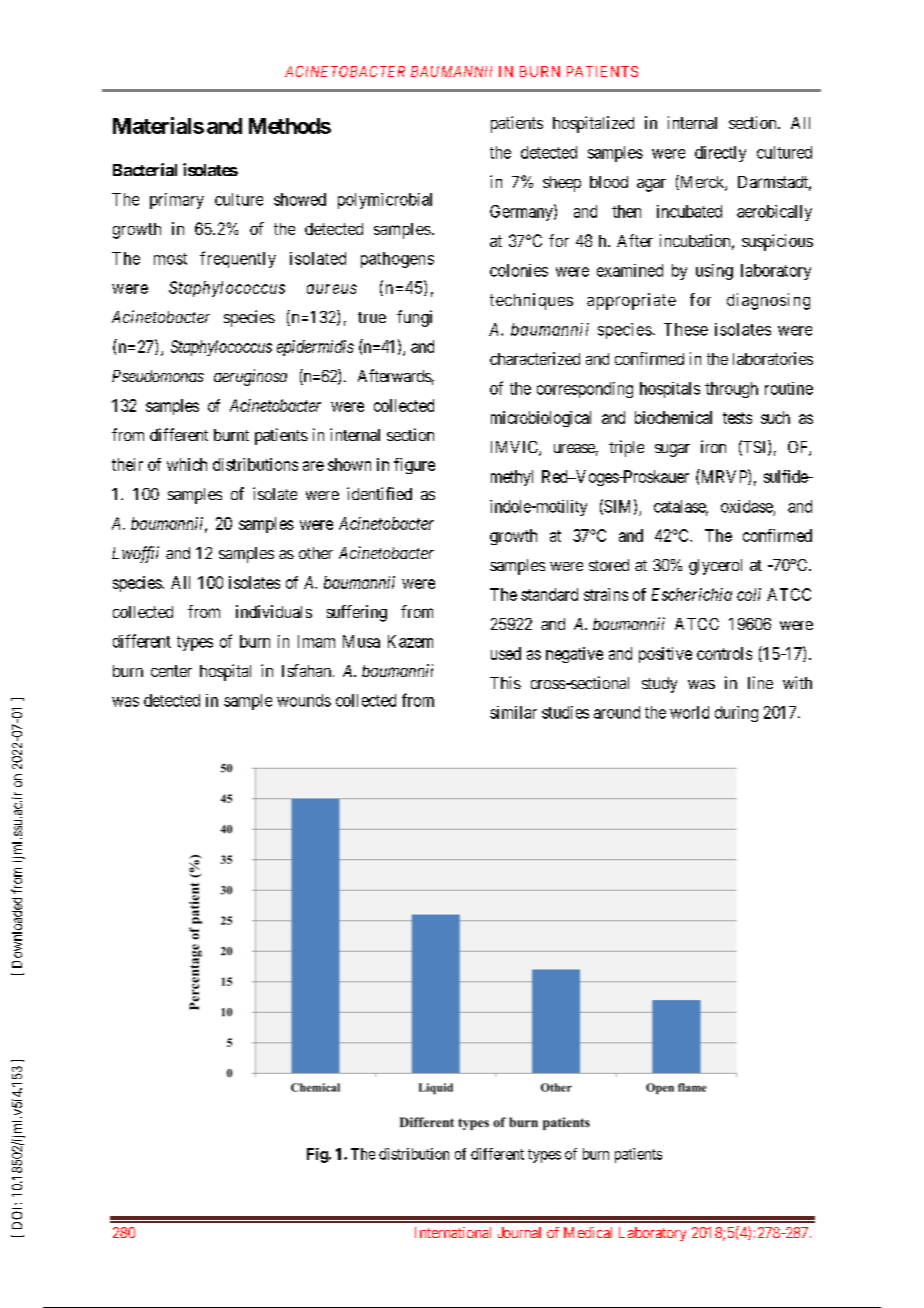  What do you see at coordinates (562, 184) in the image?
I see `sheep` at bounding box center [562, 184].
